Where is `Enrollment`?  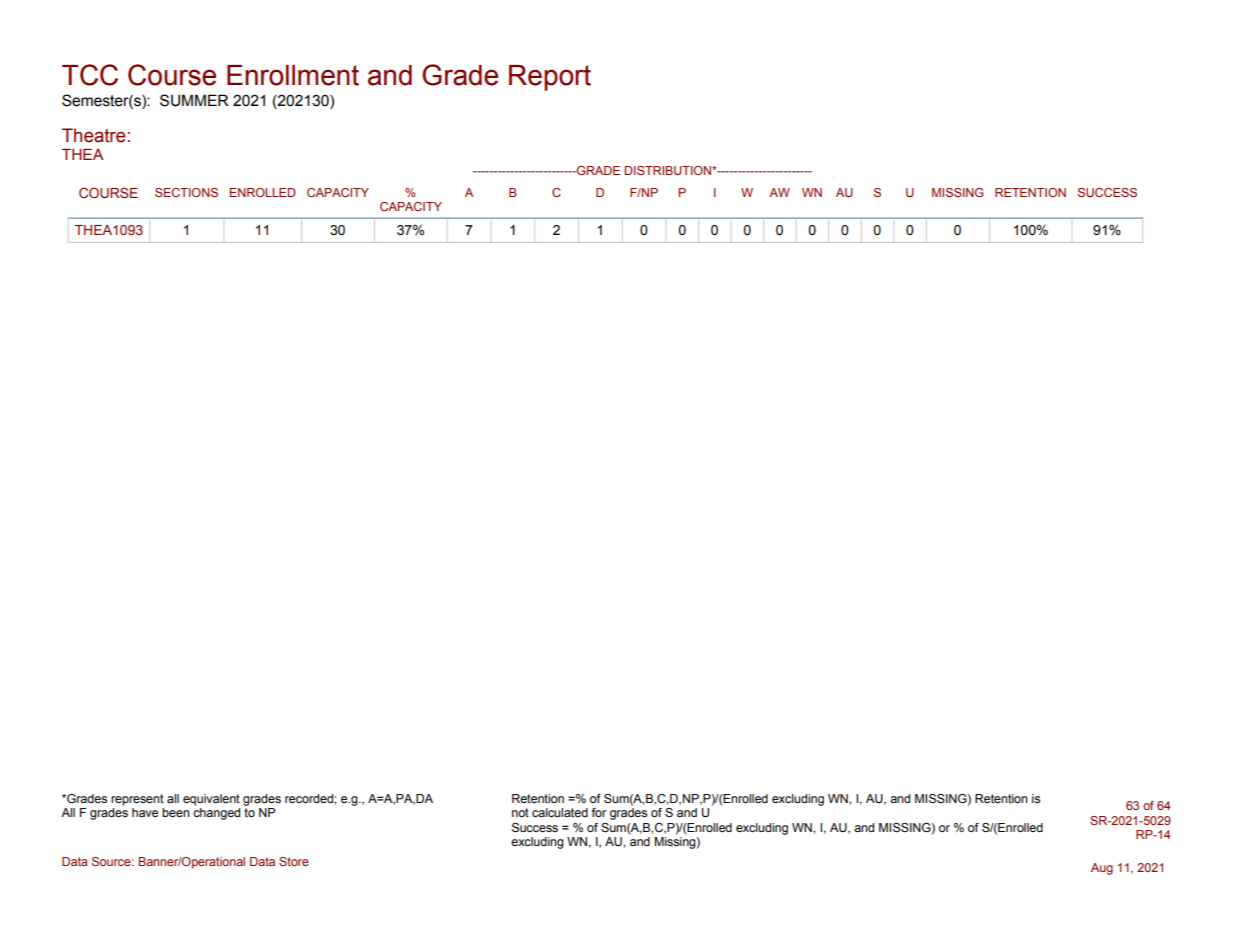
Enrollment is located at coordinates (293, 75).
